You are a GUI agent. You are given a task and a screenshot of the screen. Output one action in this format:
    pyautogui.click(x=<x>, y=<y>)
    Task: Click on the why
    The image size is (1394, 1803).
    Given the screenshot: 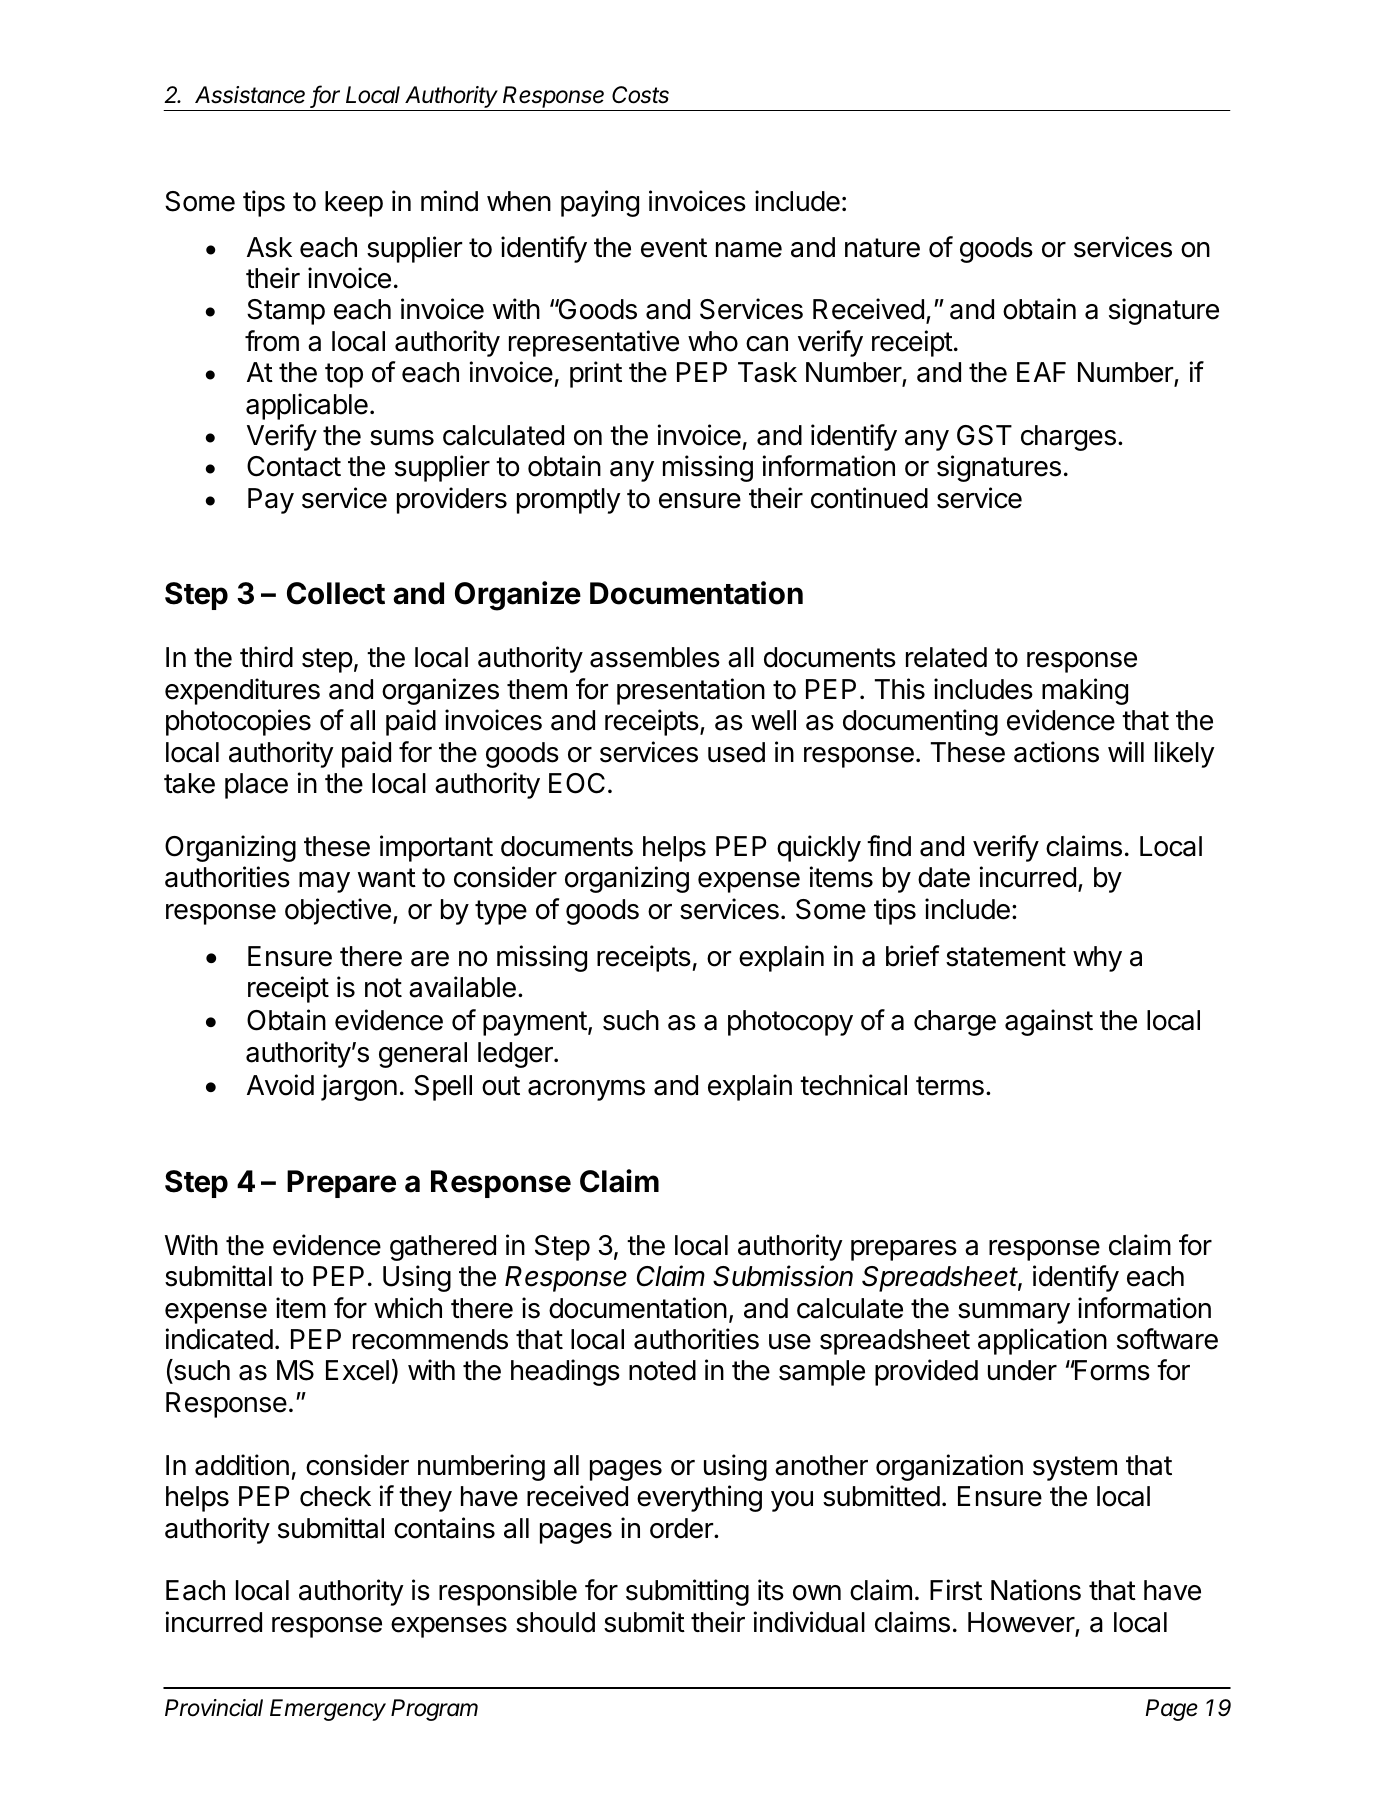 What is the action you would take?
    pyautogui.click(x=1097, y=959)
